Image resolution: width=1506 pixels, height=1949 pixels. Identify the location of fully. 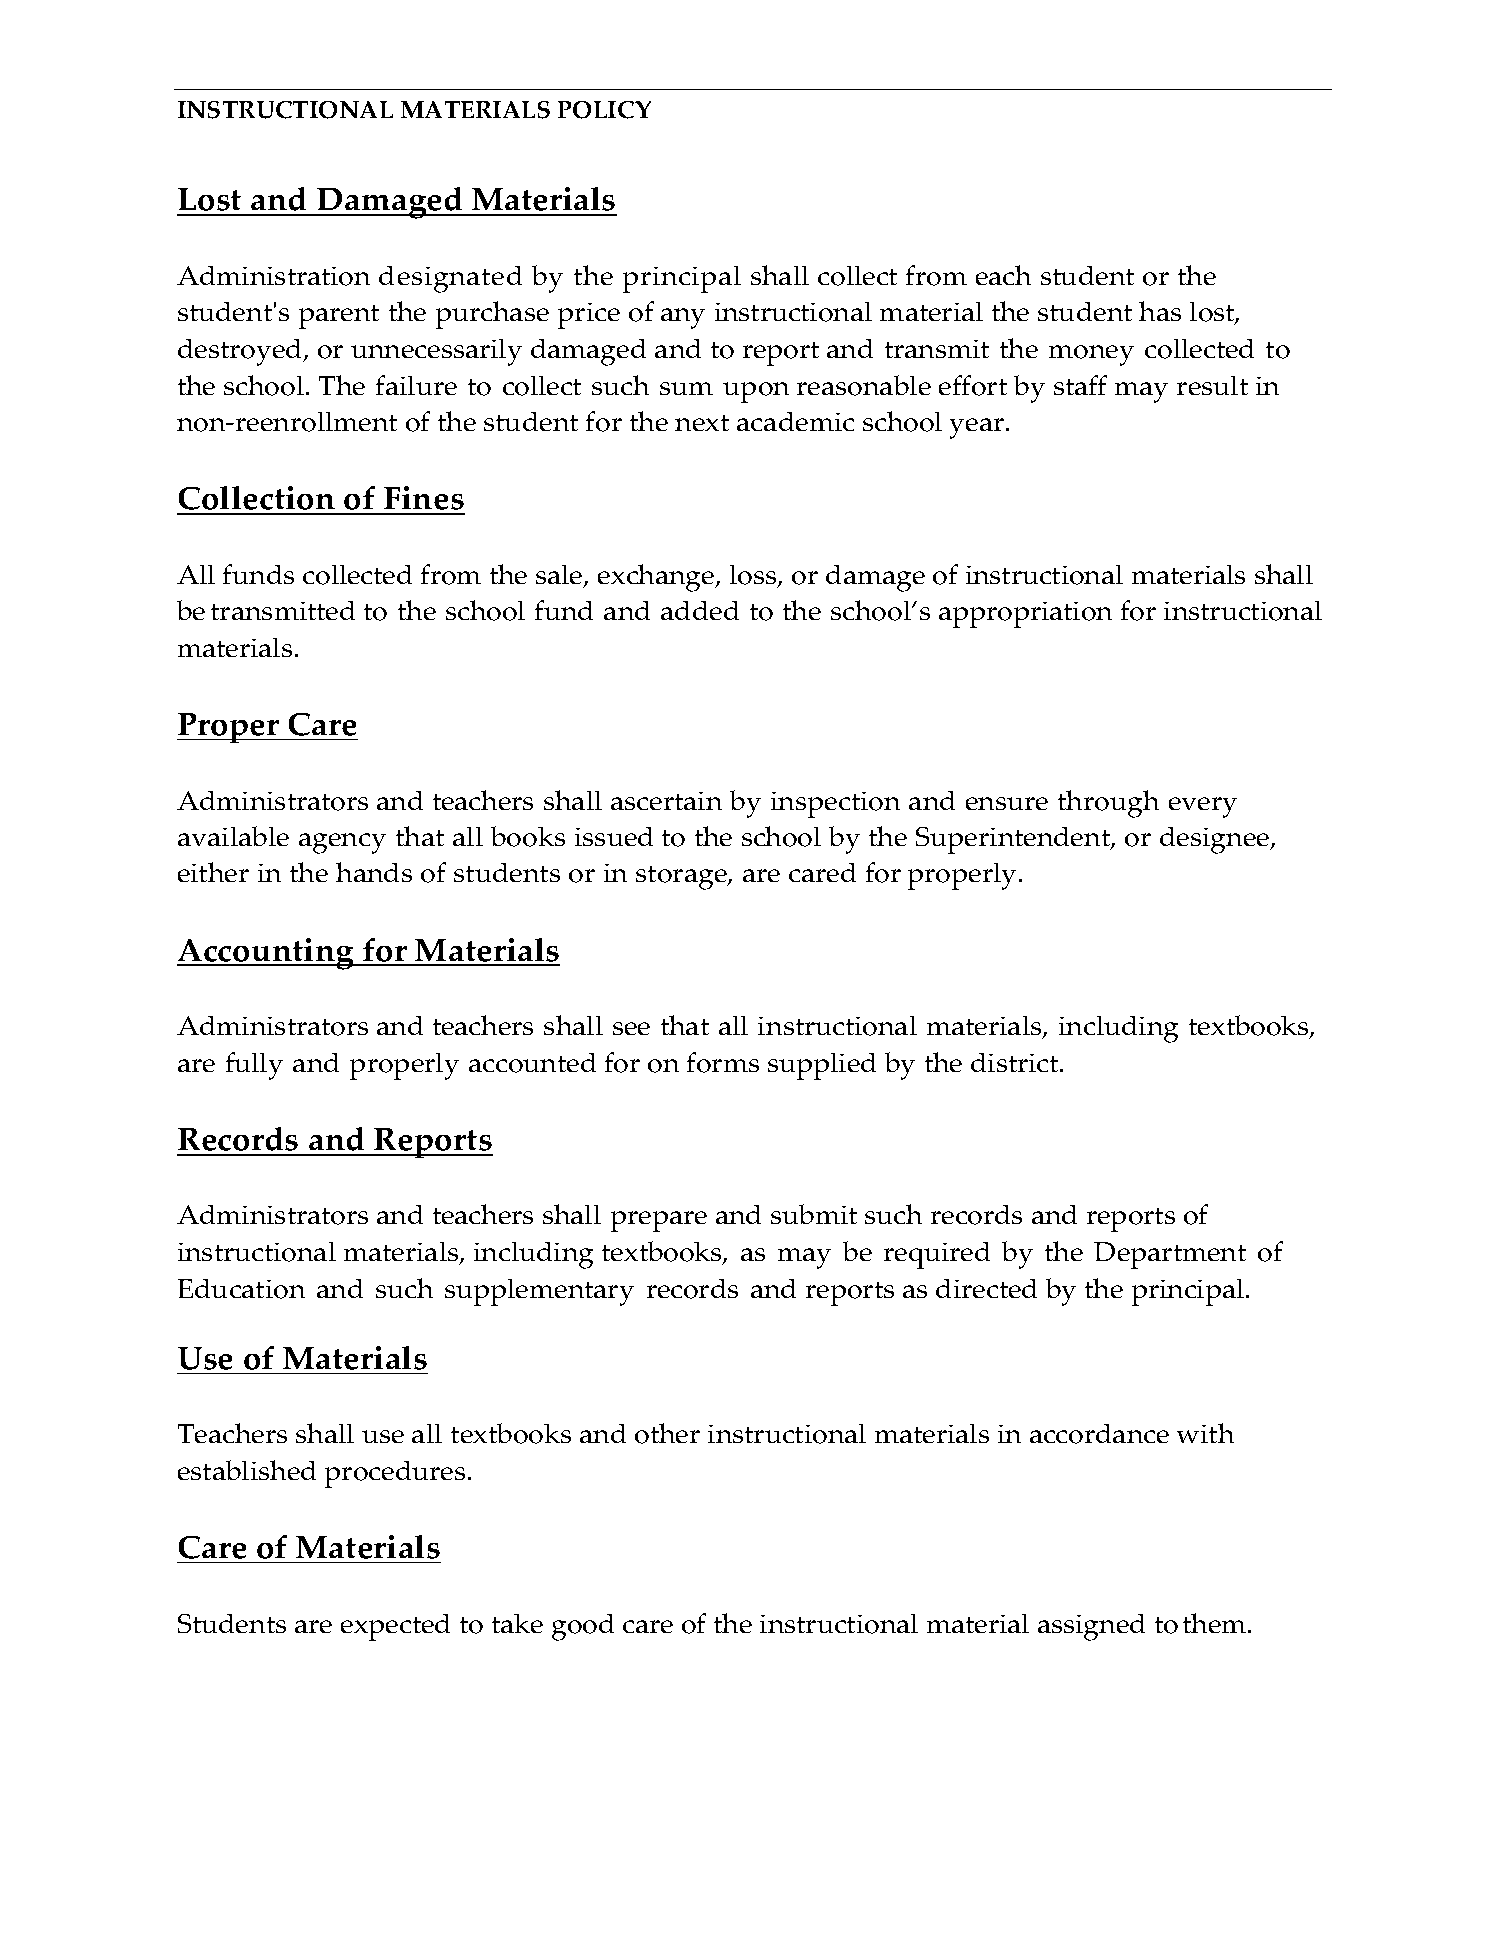
(254, 1066).
